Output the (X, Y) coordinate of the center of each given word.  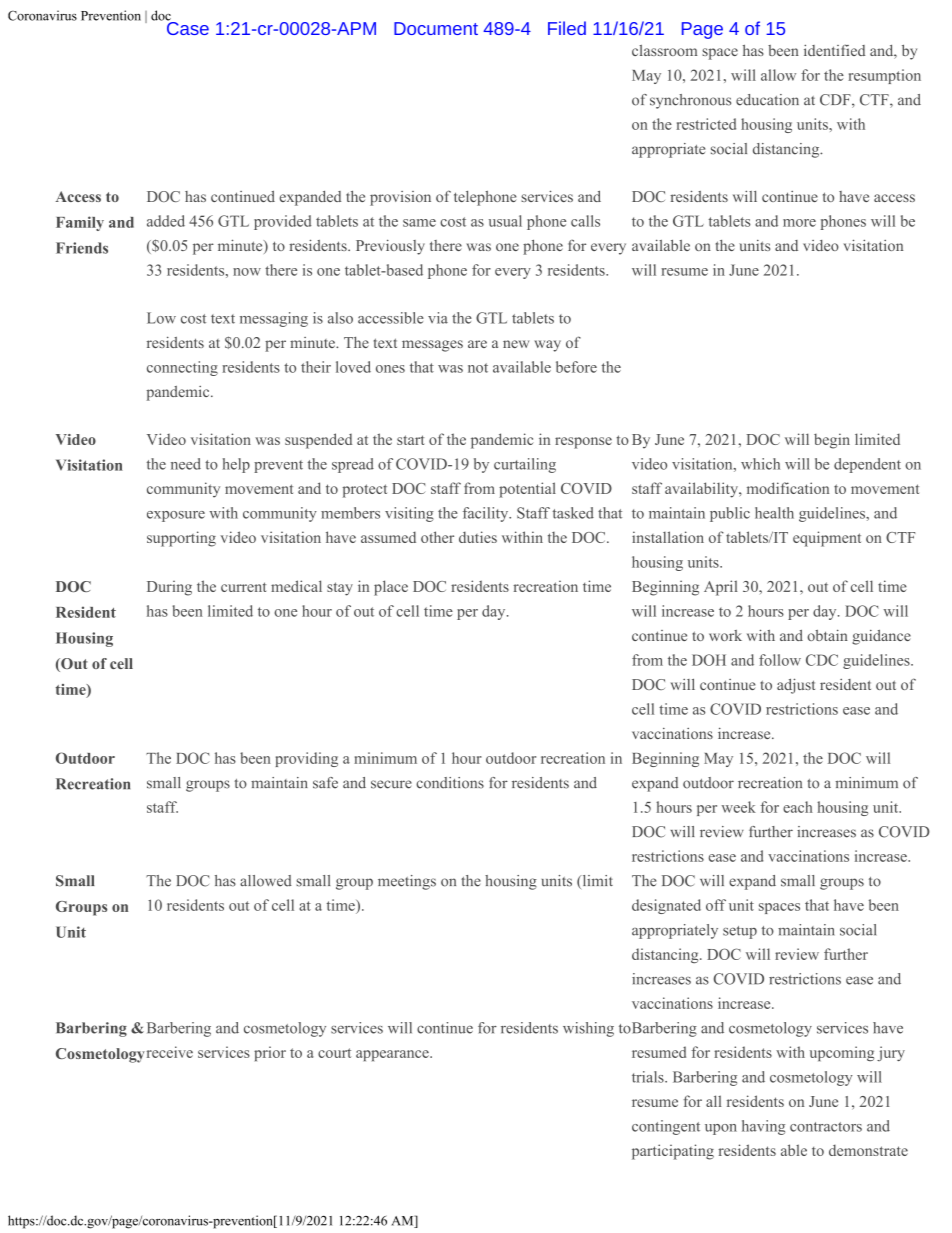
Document (436, 28)
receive (170, 1052)
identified (834, 50)
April (721, 588)
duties (478, 537)
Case (187, 27)
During (169, 588)
